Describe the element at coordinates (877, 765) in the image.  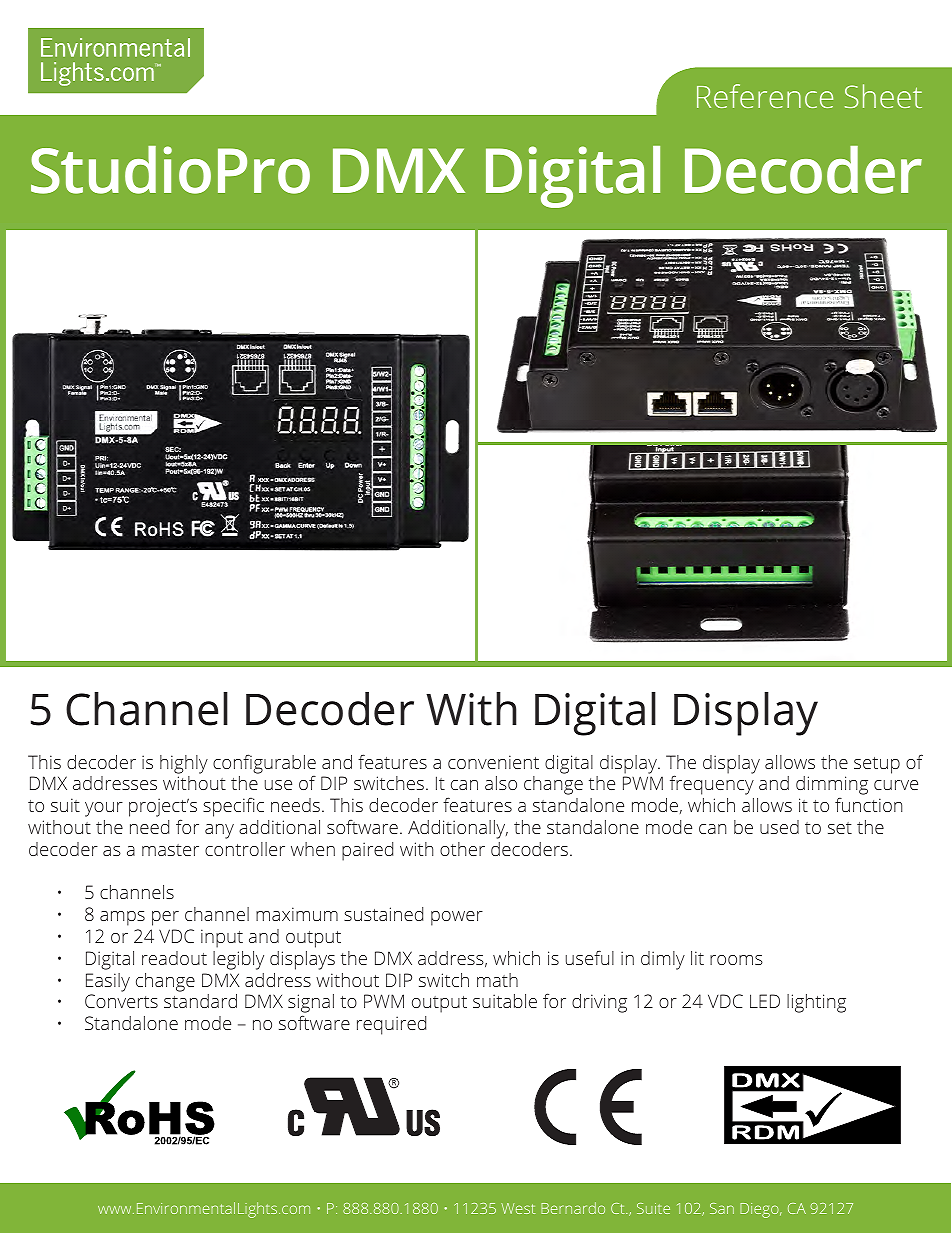
I see `setup` at that location.
